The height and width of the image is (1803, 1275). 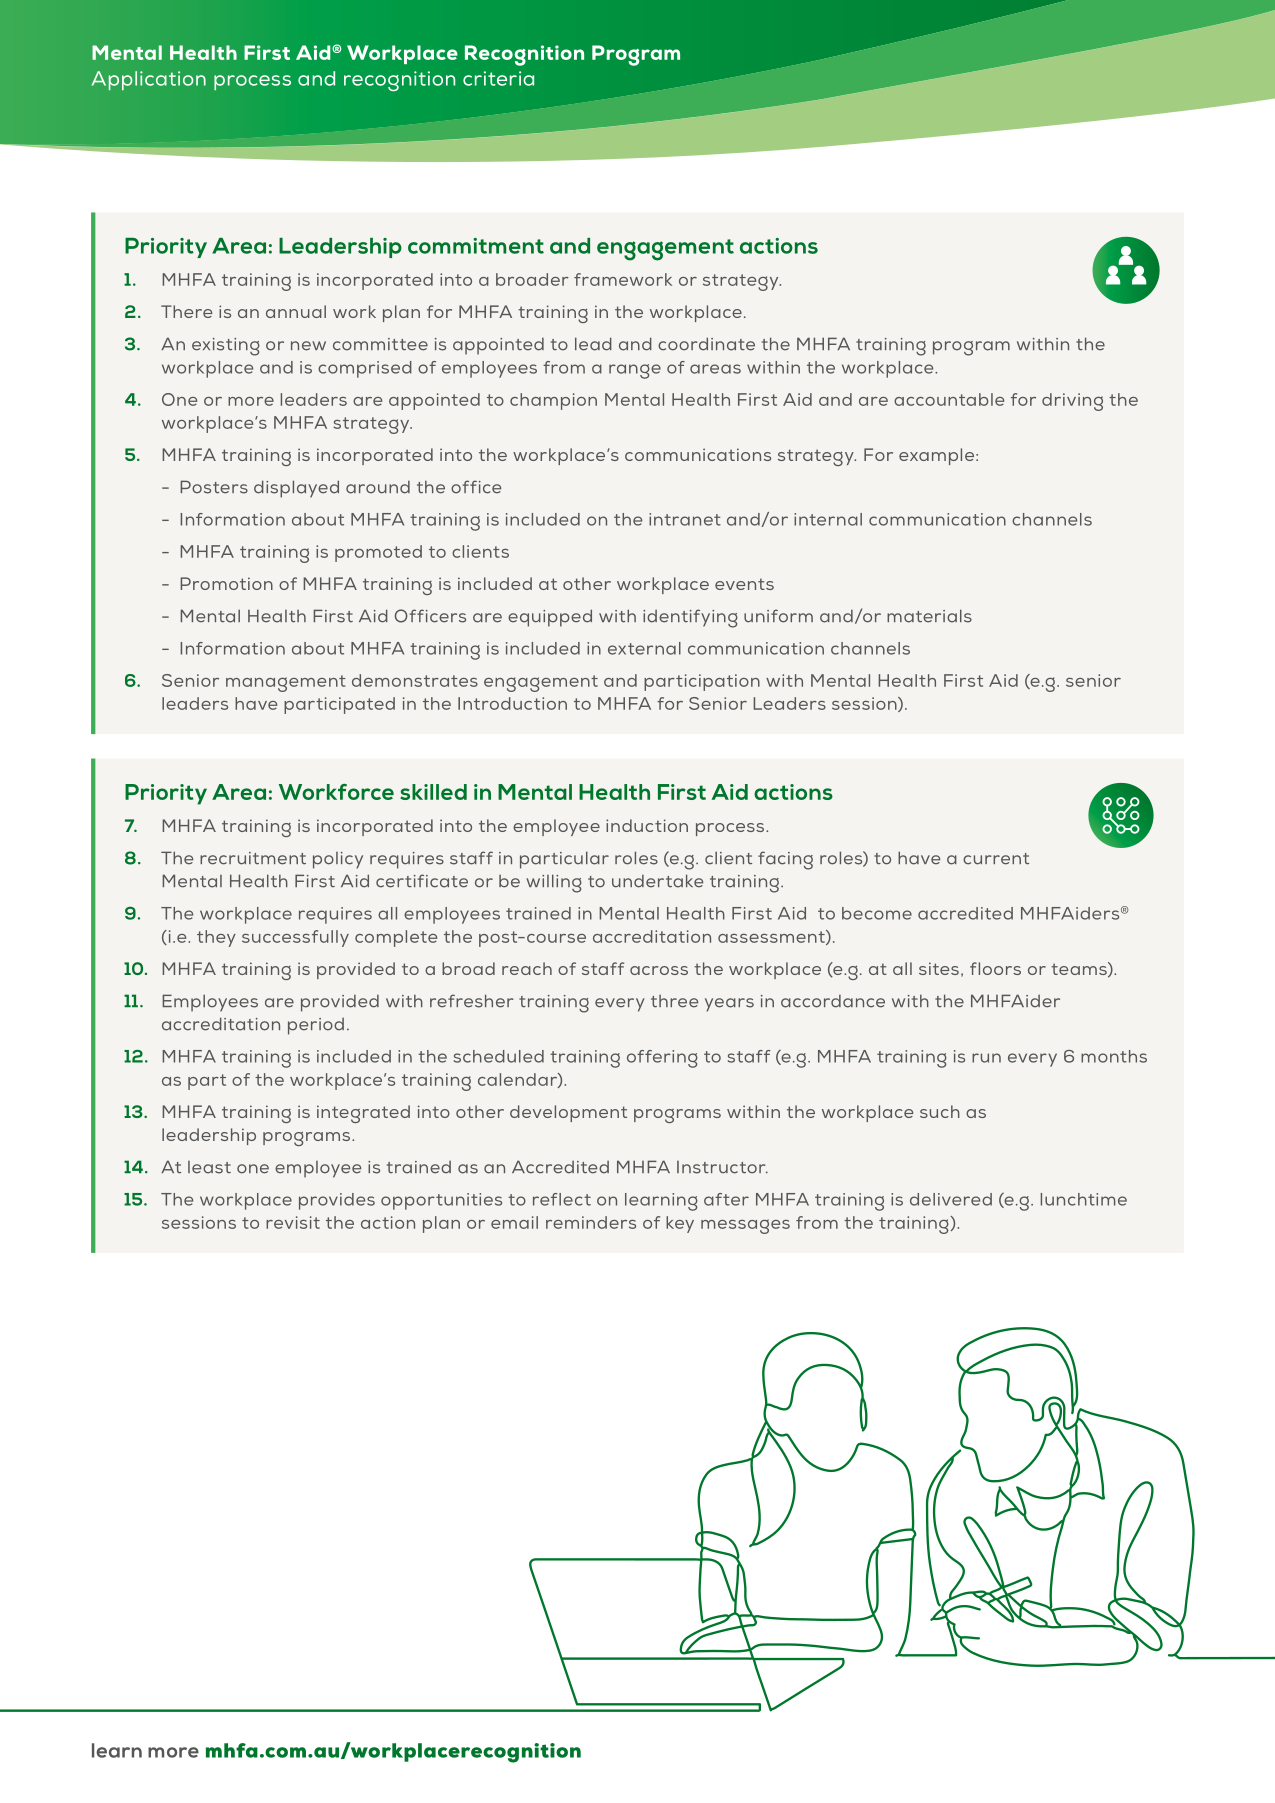 I want to click on accountable, so click(x=949, y=399).
